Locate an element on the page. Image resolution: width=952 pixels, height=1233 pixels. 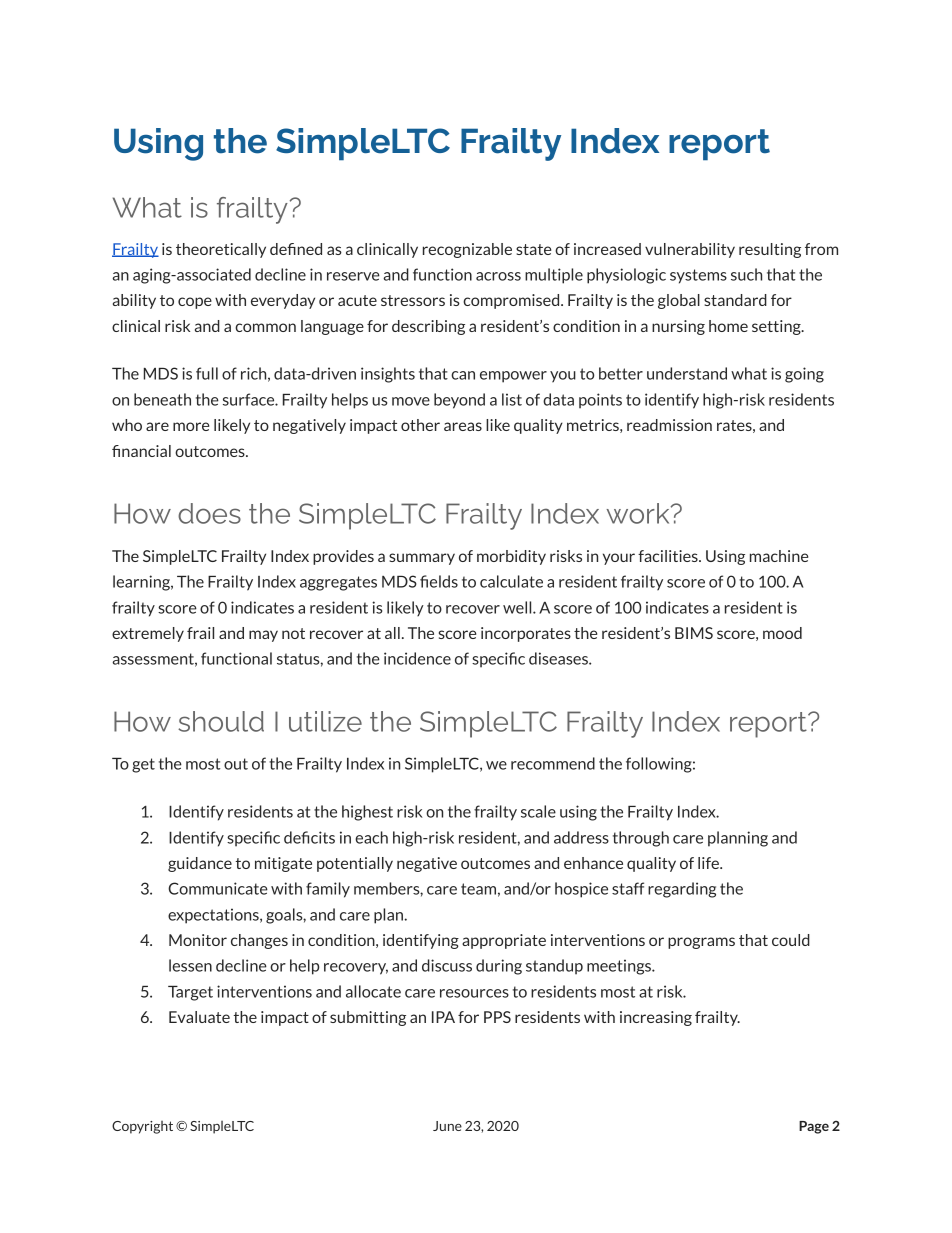
machine is located at coordinates (779, 556).
